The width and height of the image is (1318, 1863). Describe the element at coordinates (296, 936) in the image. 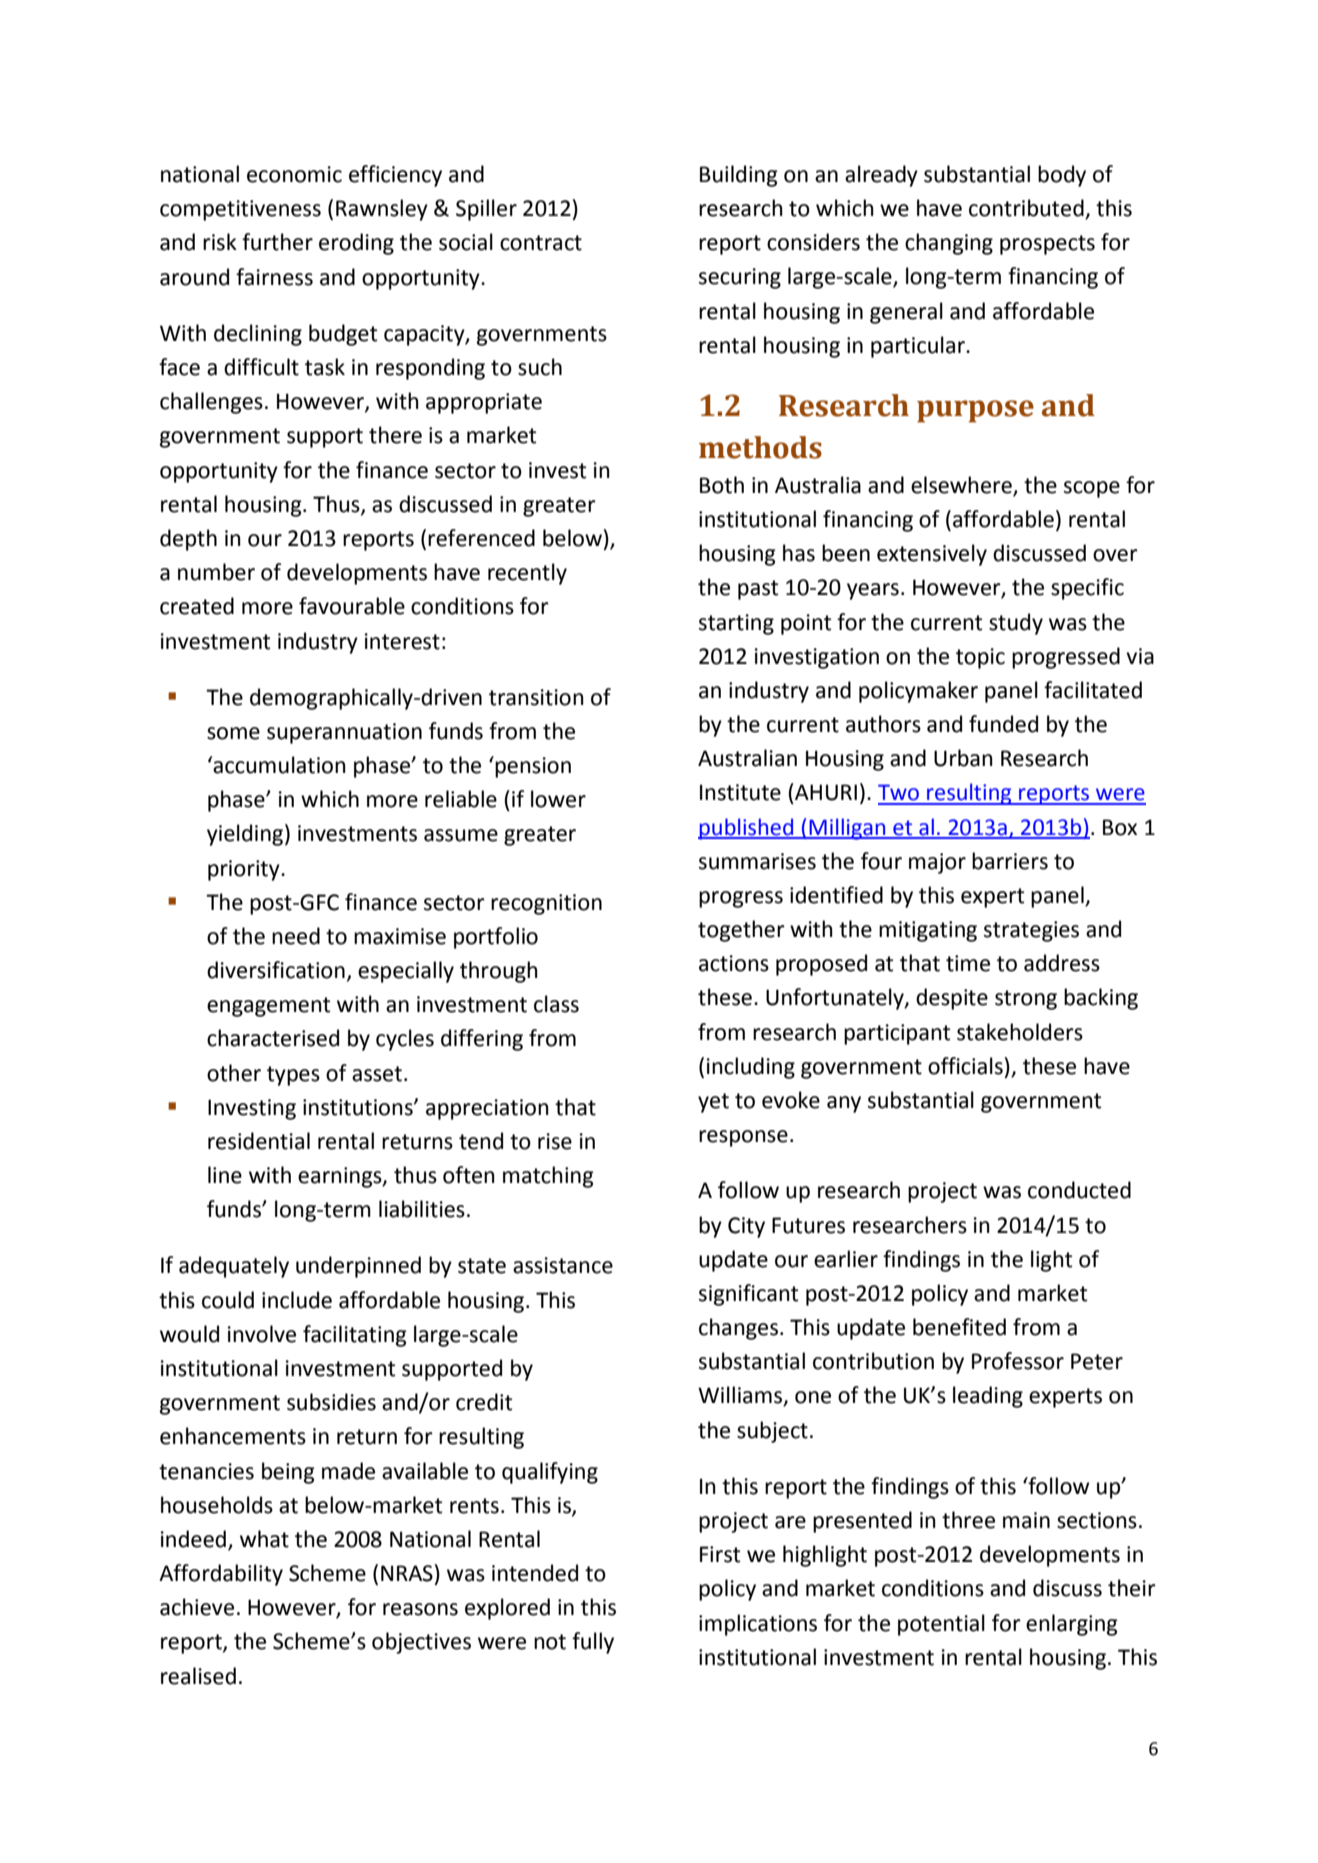

I see `need` at that location.
